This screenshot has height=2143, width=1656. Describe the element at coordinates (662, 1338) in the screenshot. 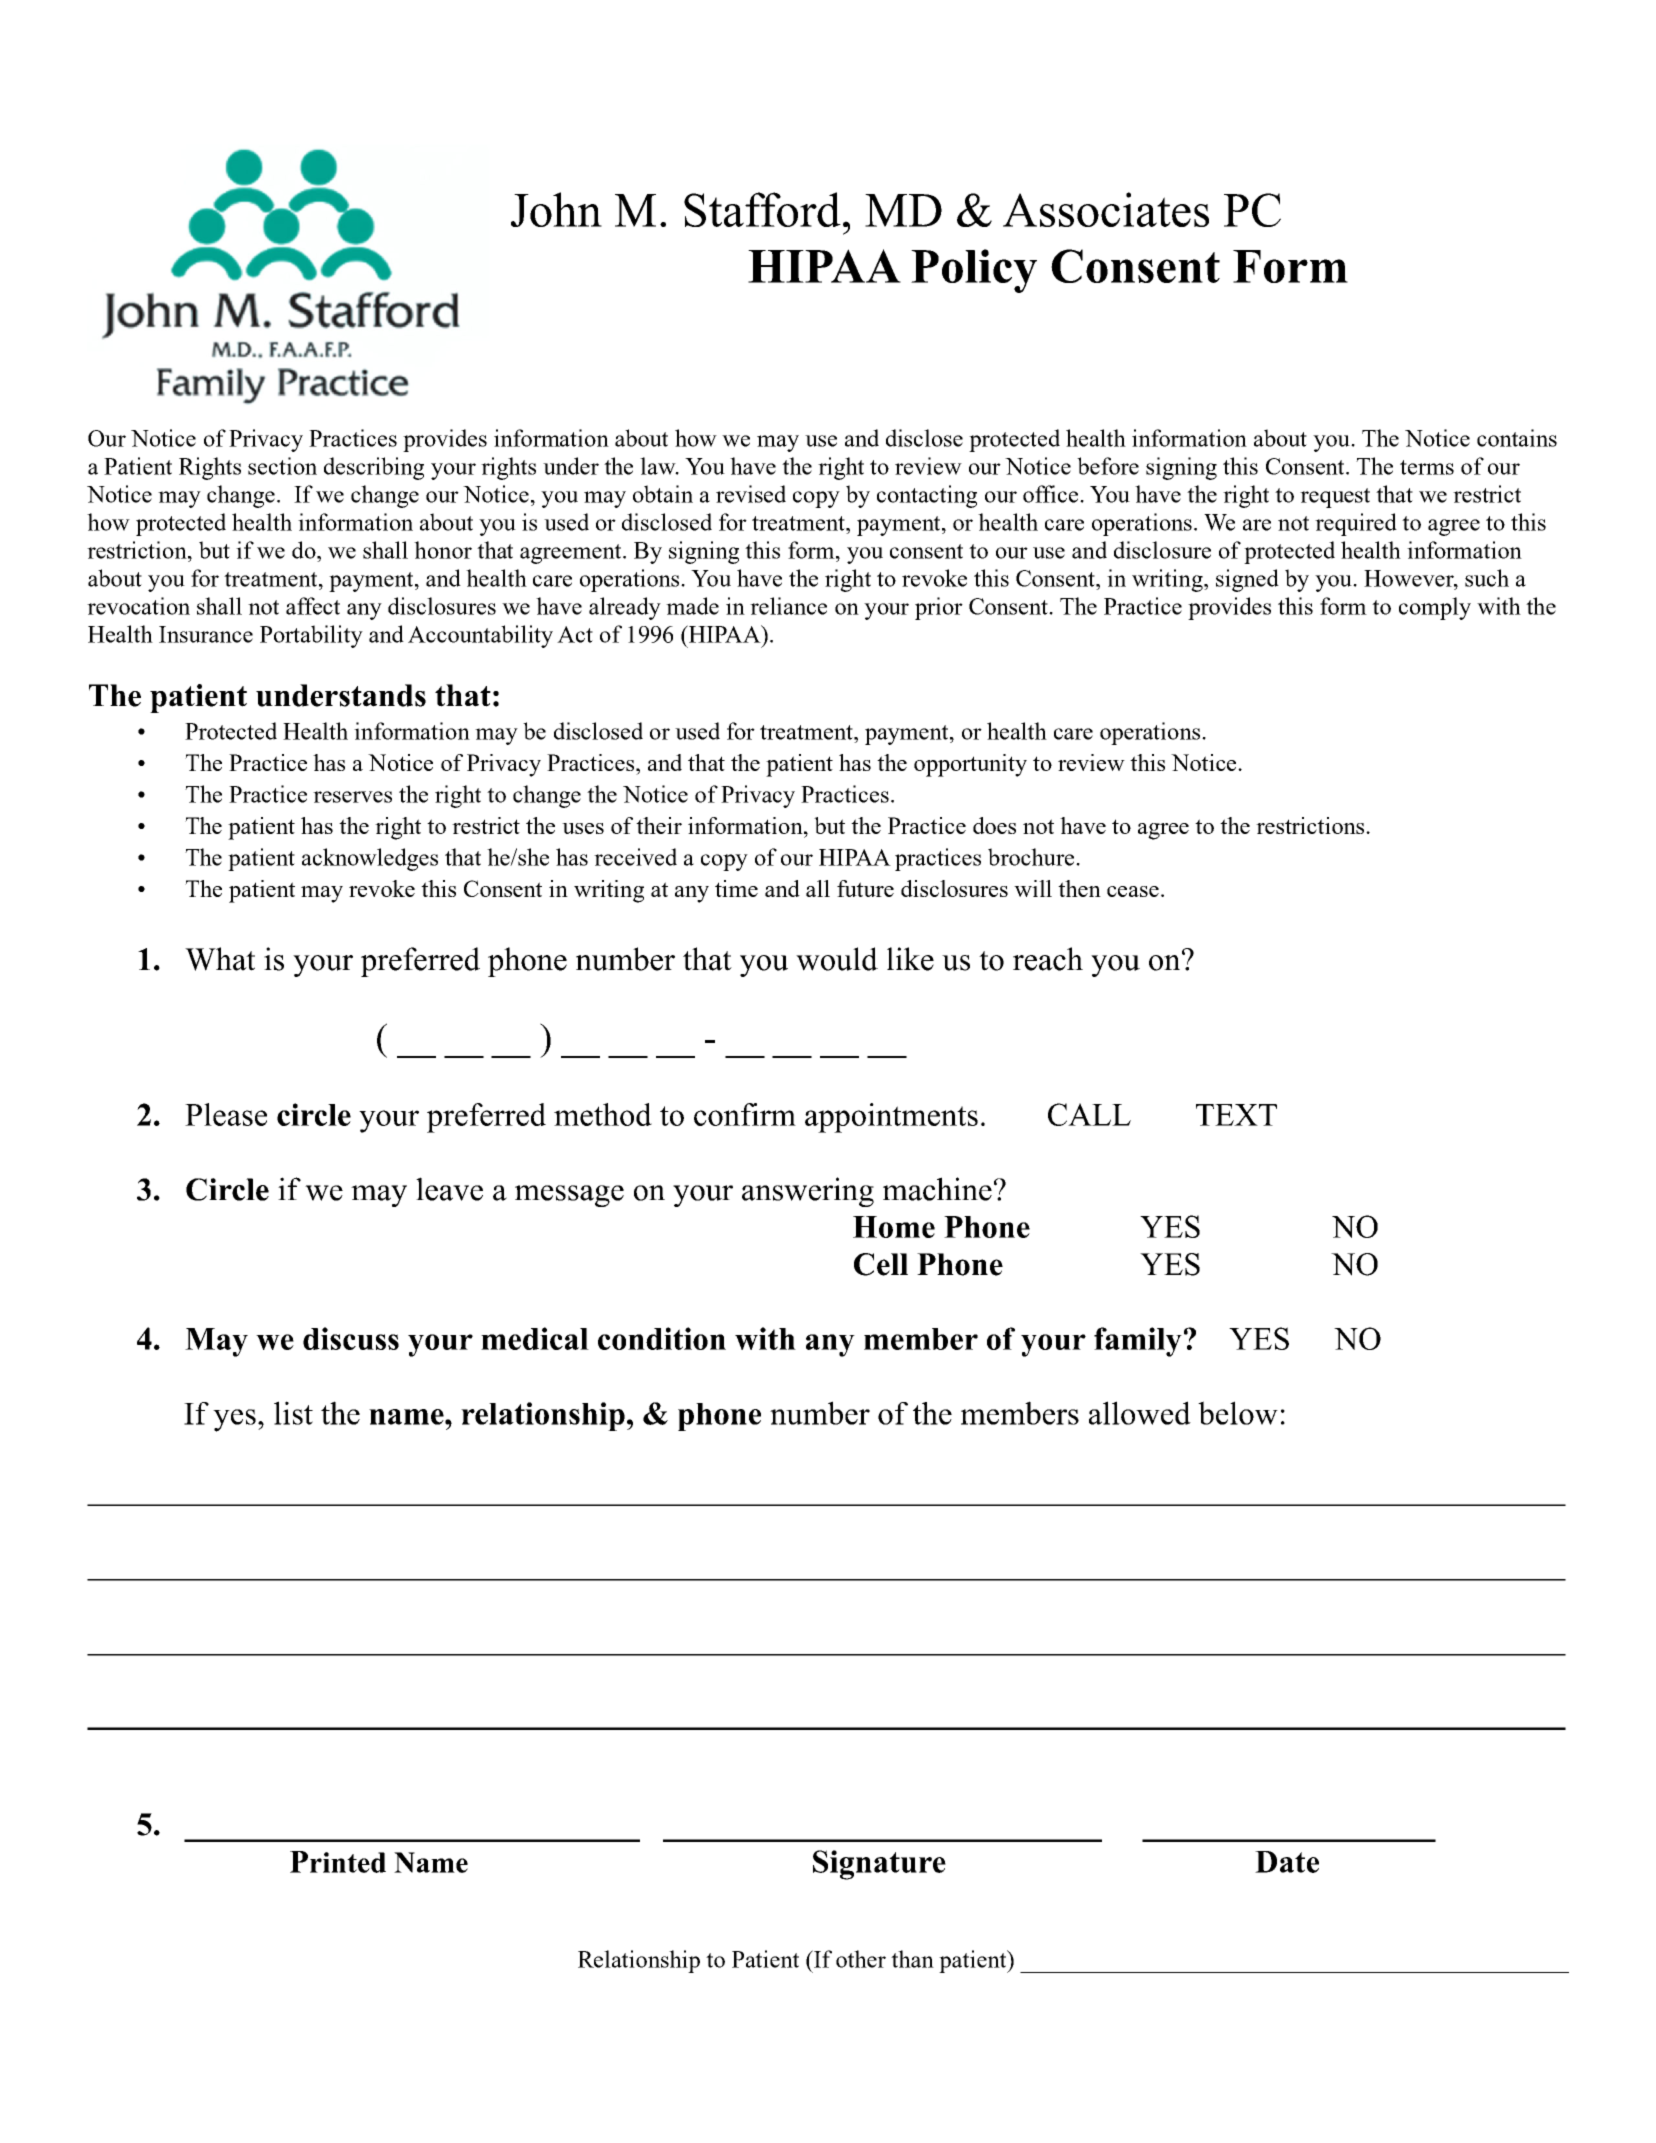

I see `condition` at that location.
